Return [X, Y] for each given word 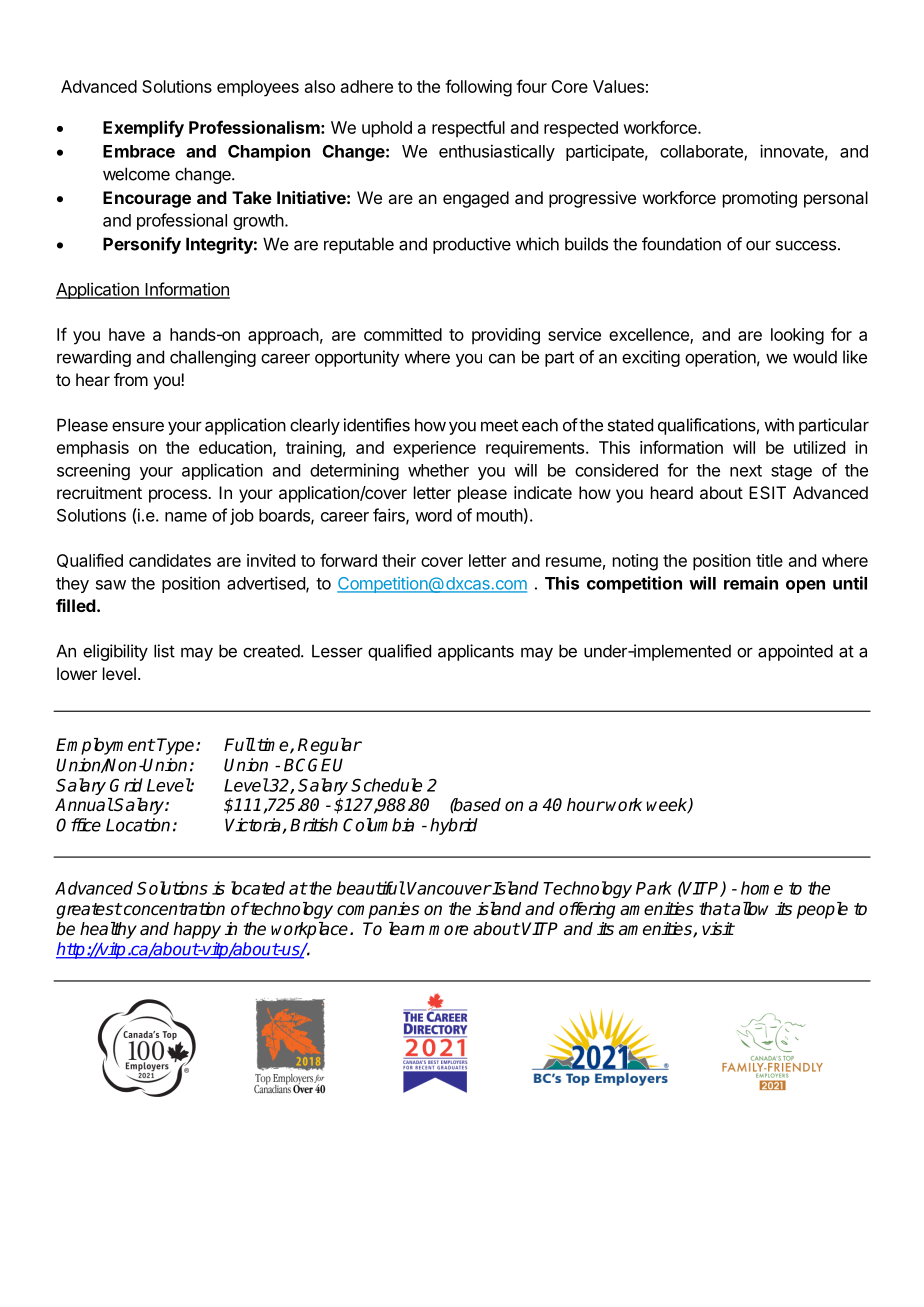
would [815, 357]
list [164, 651]
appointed [795, 652]
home [762, 888]
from [131, 379]
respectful [468, 129]
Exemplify [143, 129]
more [448, 930]
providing [506, 336]
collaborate [702, 152]
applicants [476, 652]
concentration [173, 909]
